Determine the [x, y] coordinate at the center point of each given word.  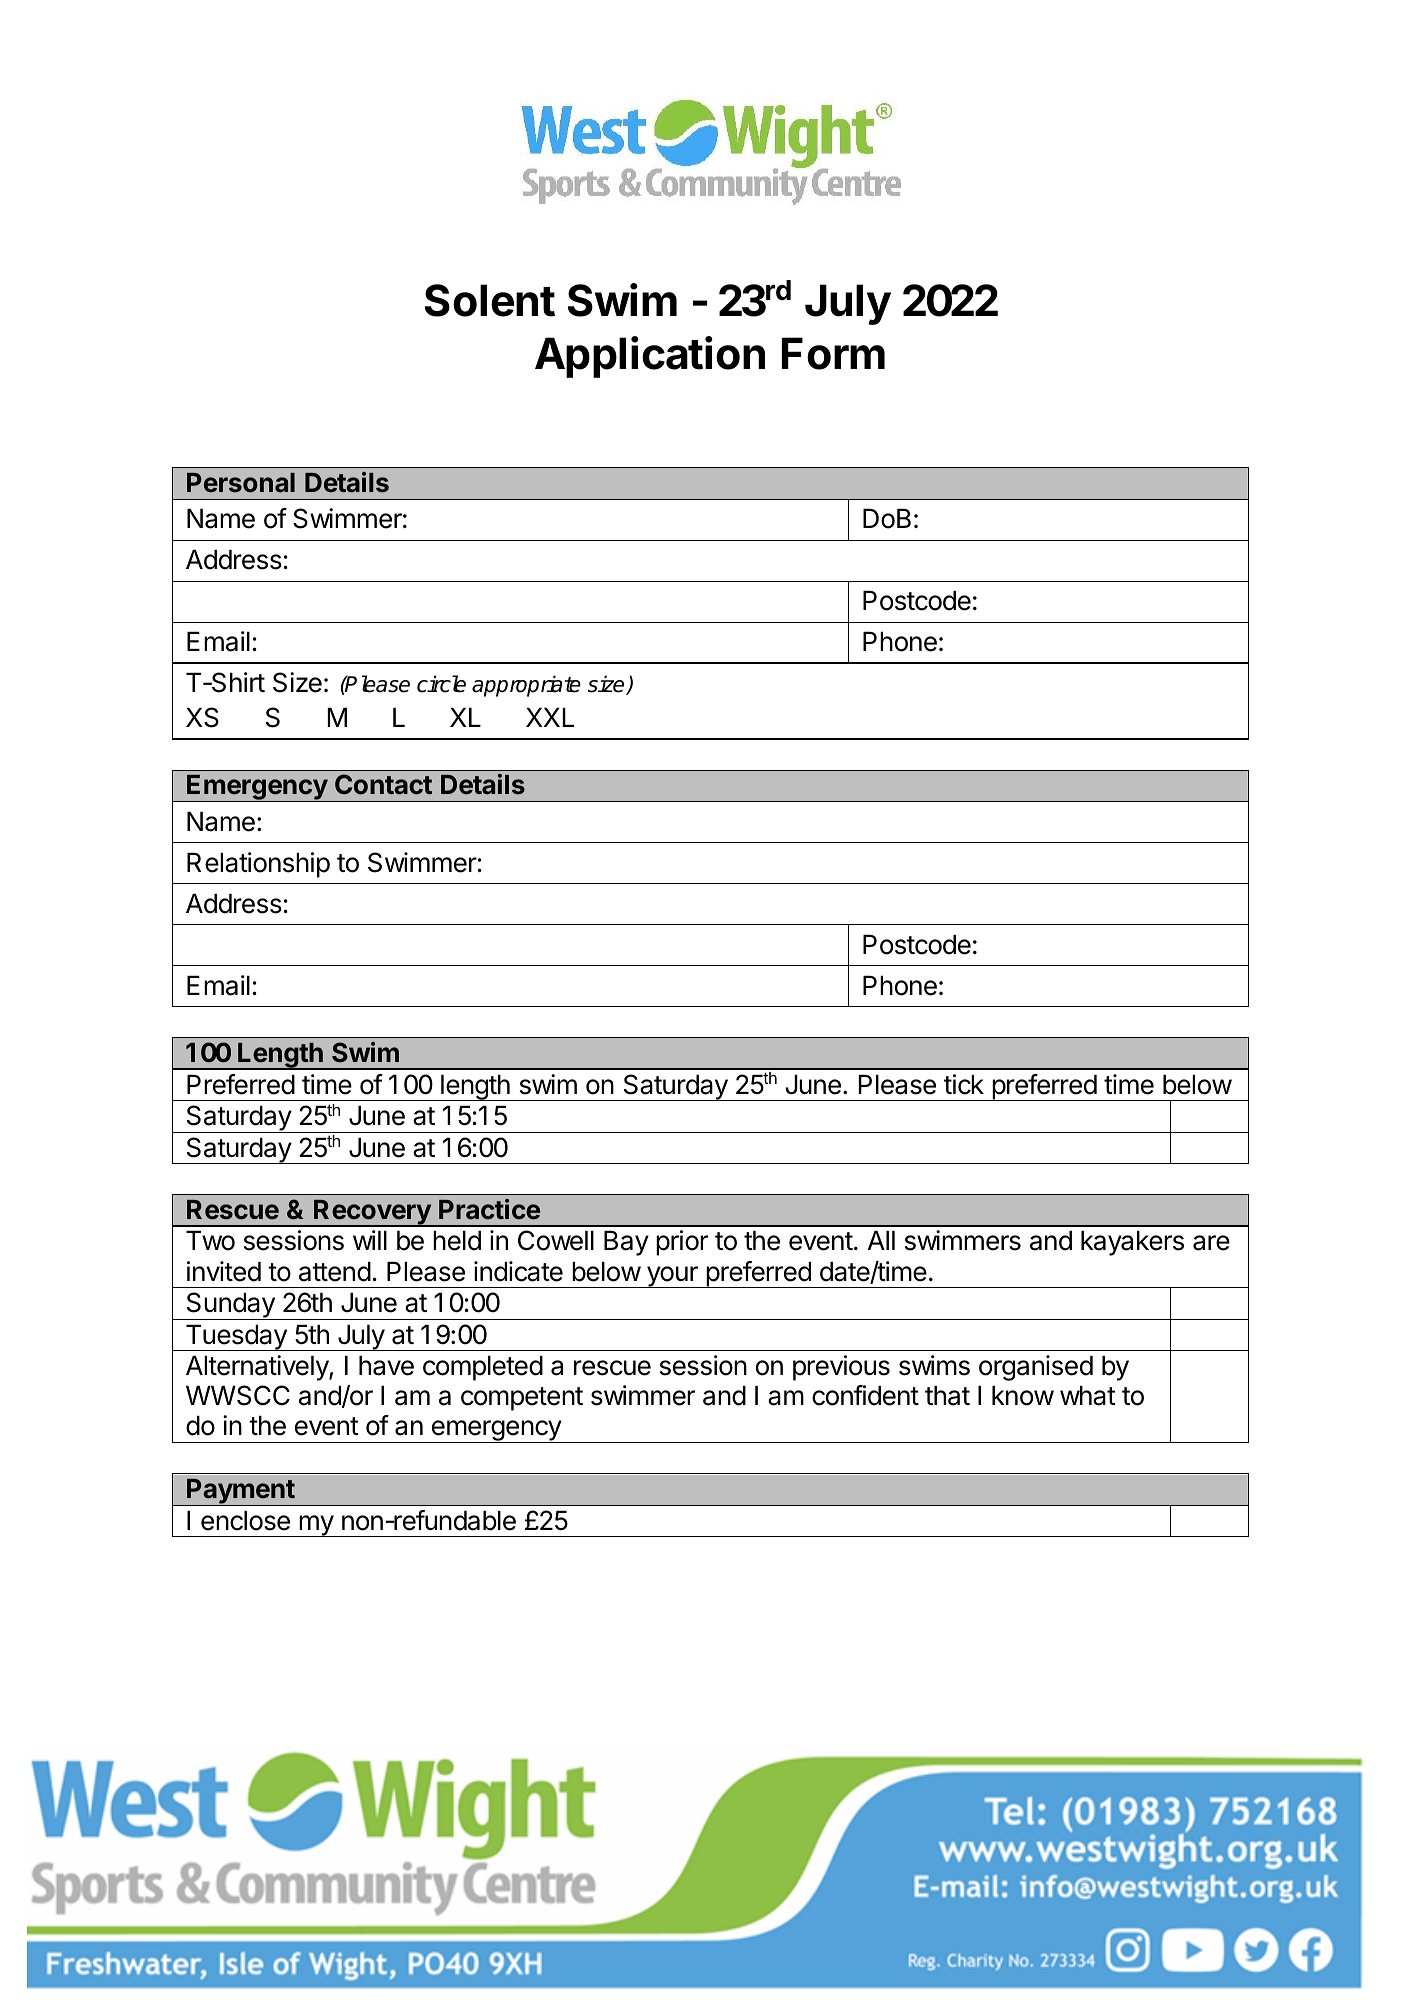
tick [964, 1084]
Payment [241, 1492]
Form [833, 353]
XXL [550, 717]
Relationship [258, 865]
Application [650, 357]
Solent [490, 300]
